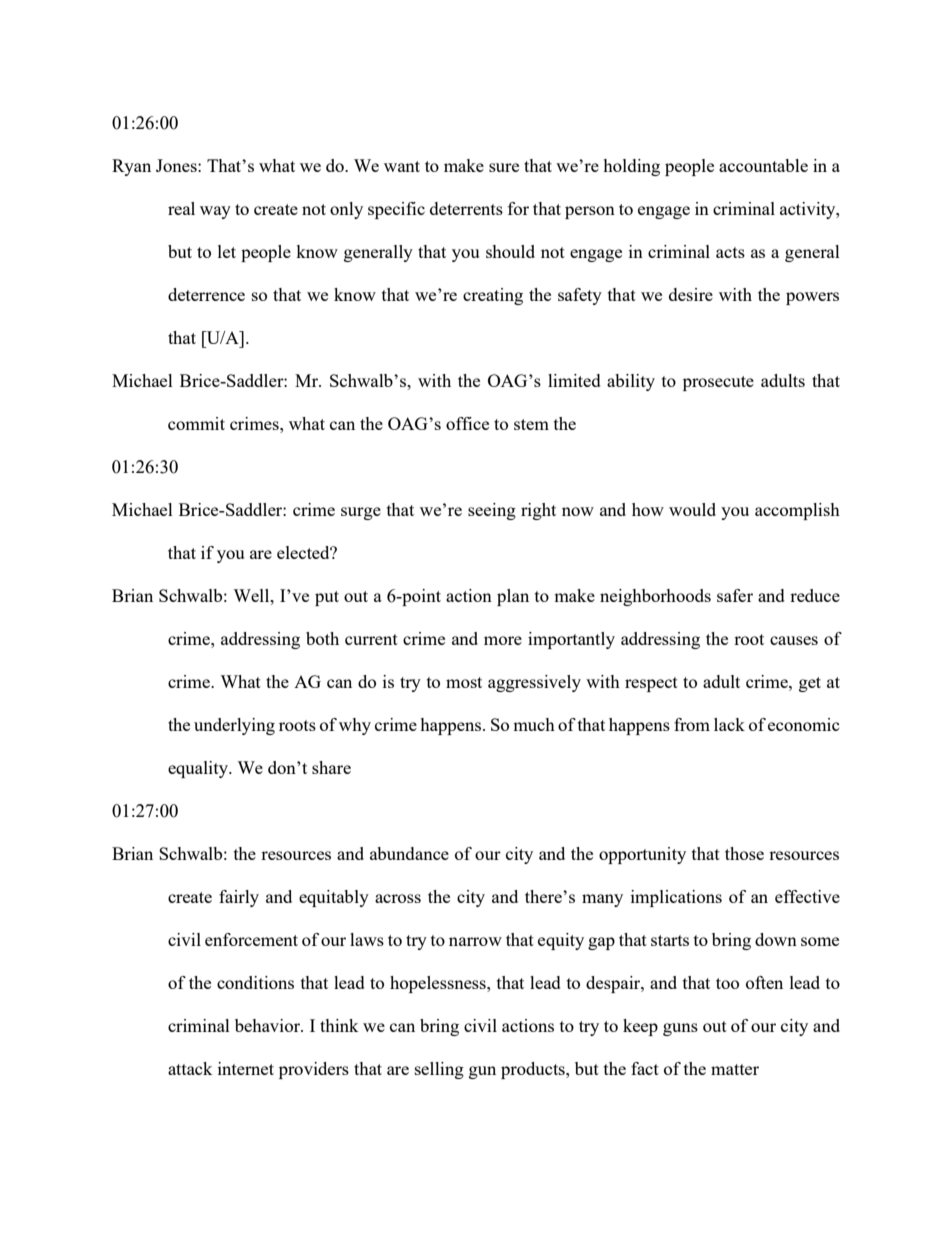  I want to click on selling, so click(439, 1070).
